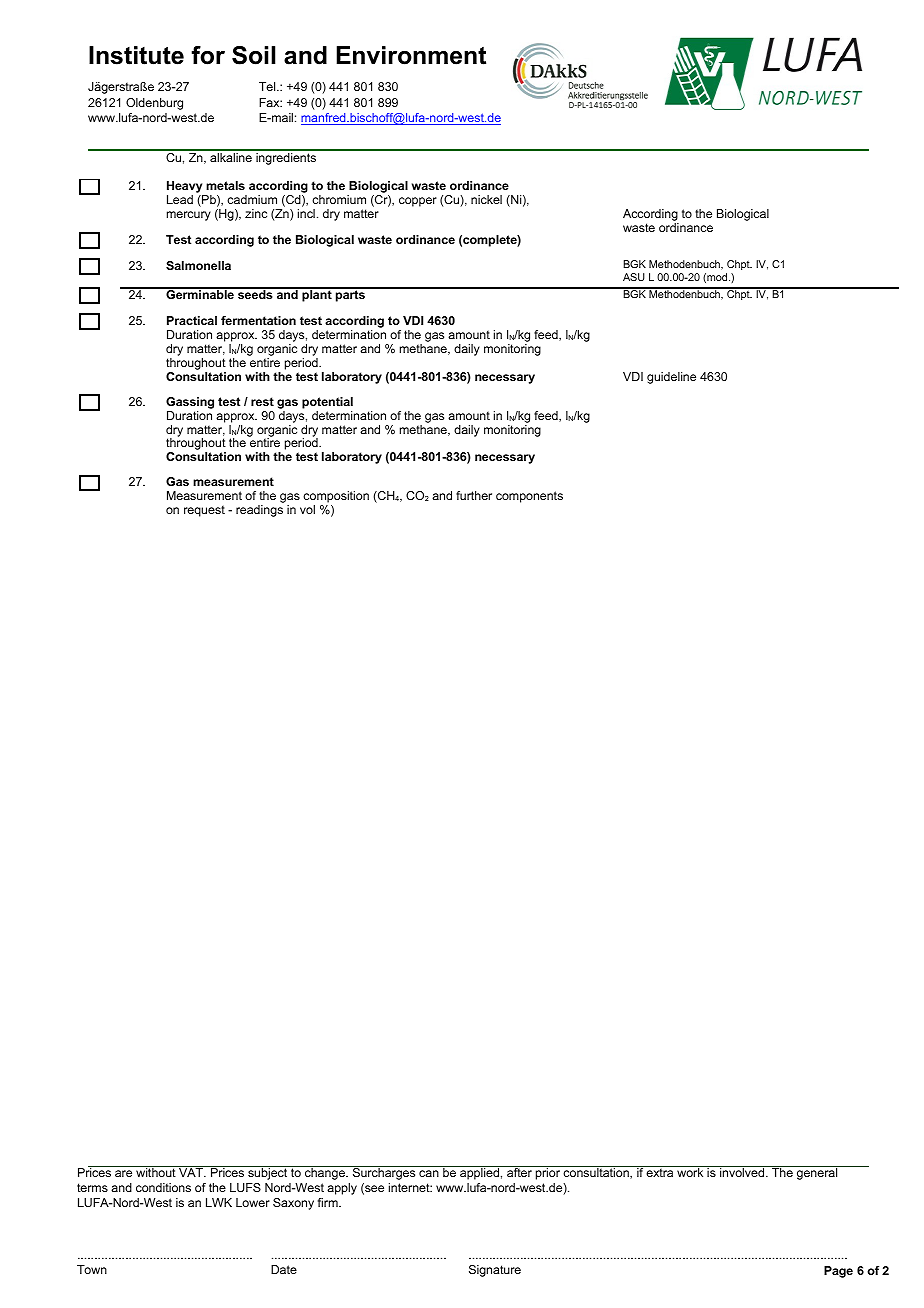 The height and width of the page is (1308, 924). I want to click on components, so click(529, 497).
